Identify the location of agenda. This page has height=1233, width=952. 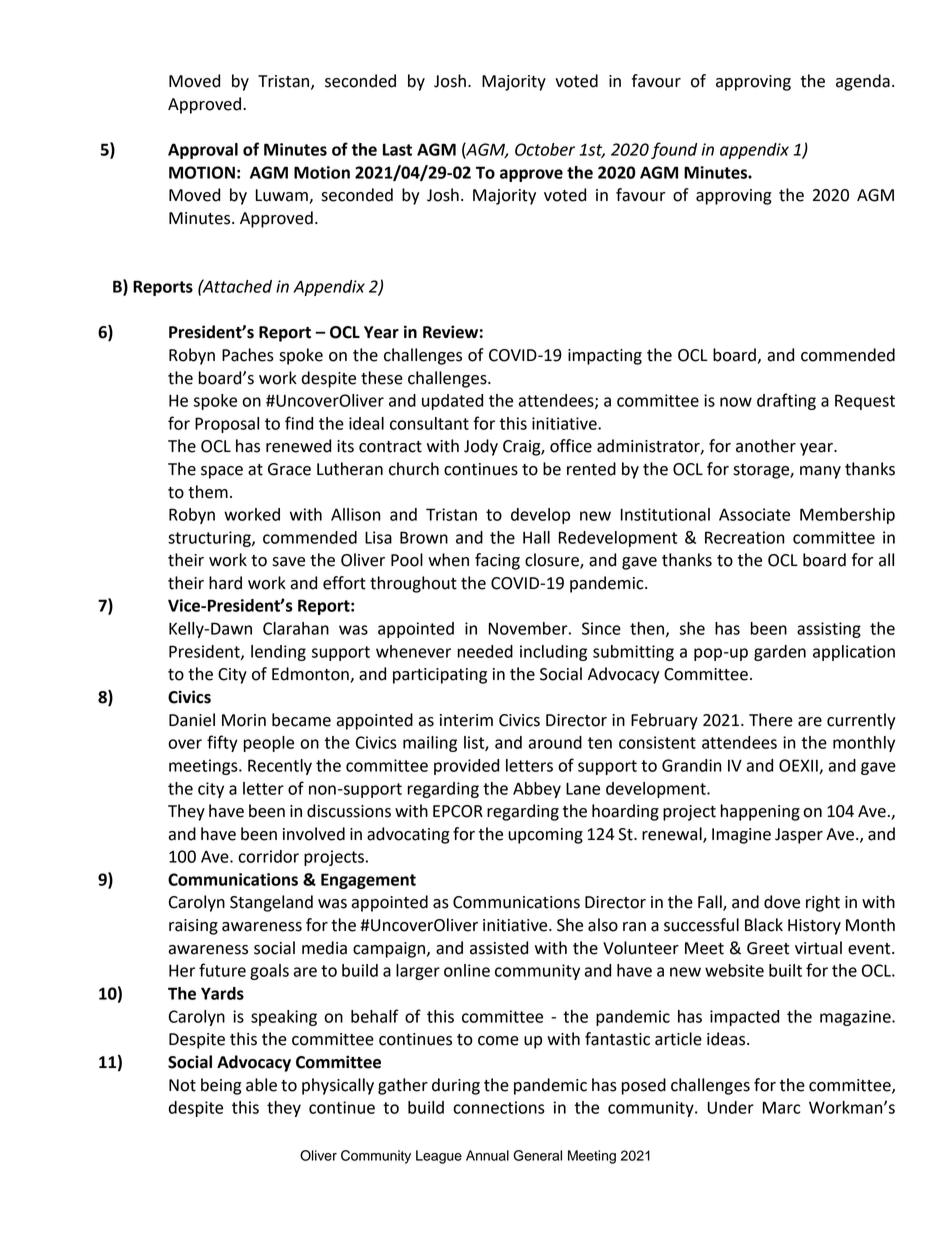
(863, 82).
